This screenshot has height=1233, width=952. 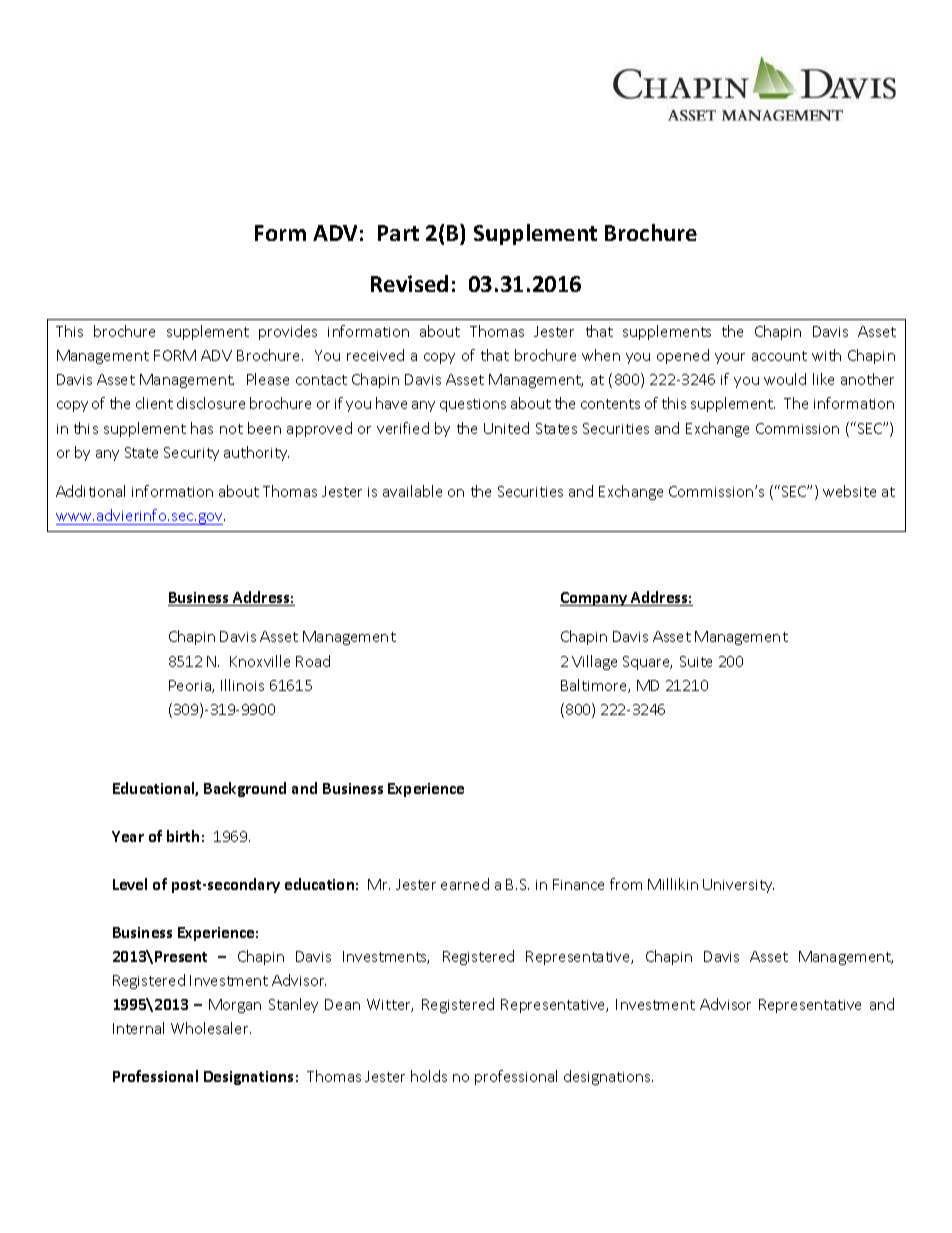 What do you see at coordinates (849, 491) in the screenshot?
I see `website` at bounding box center [849, 491].
